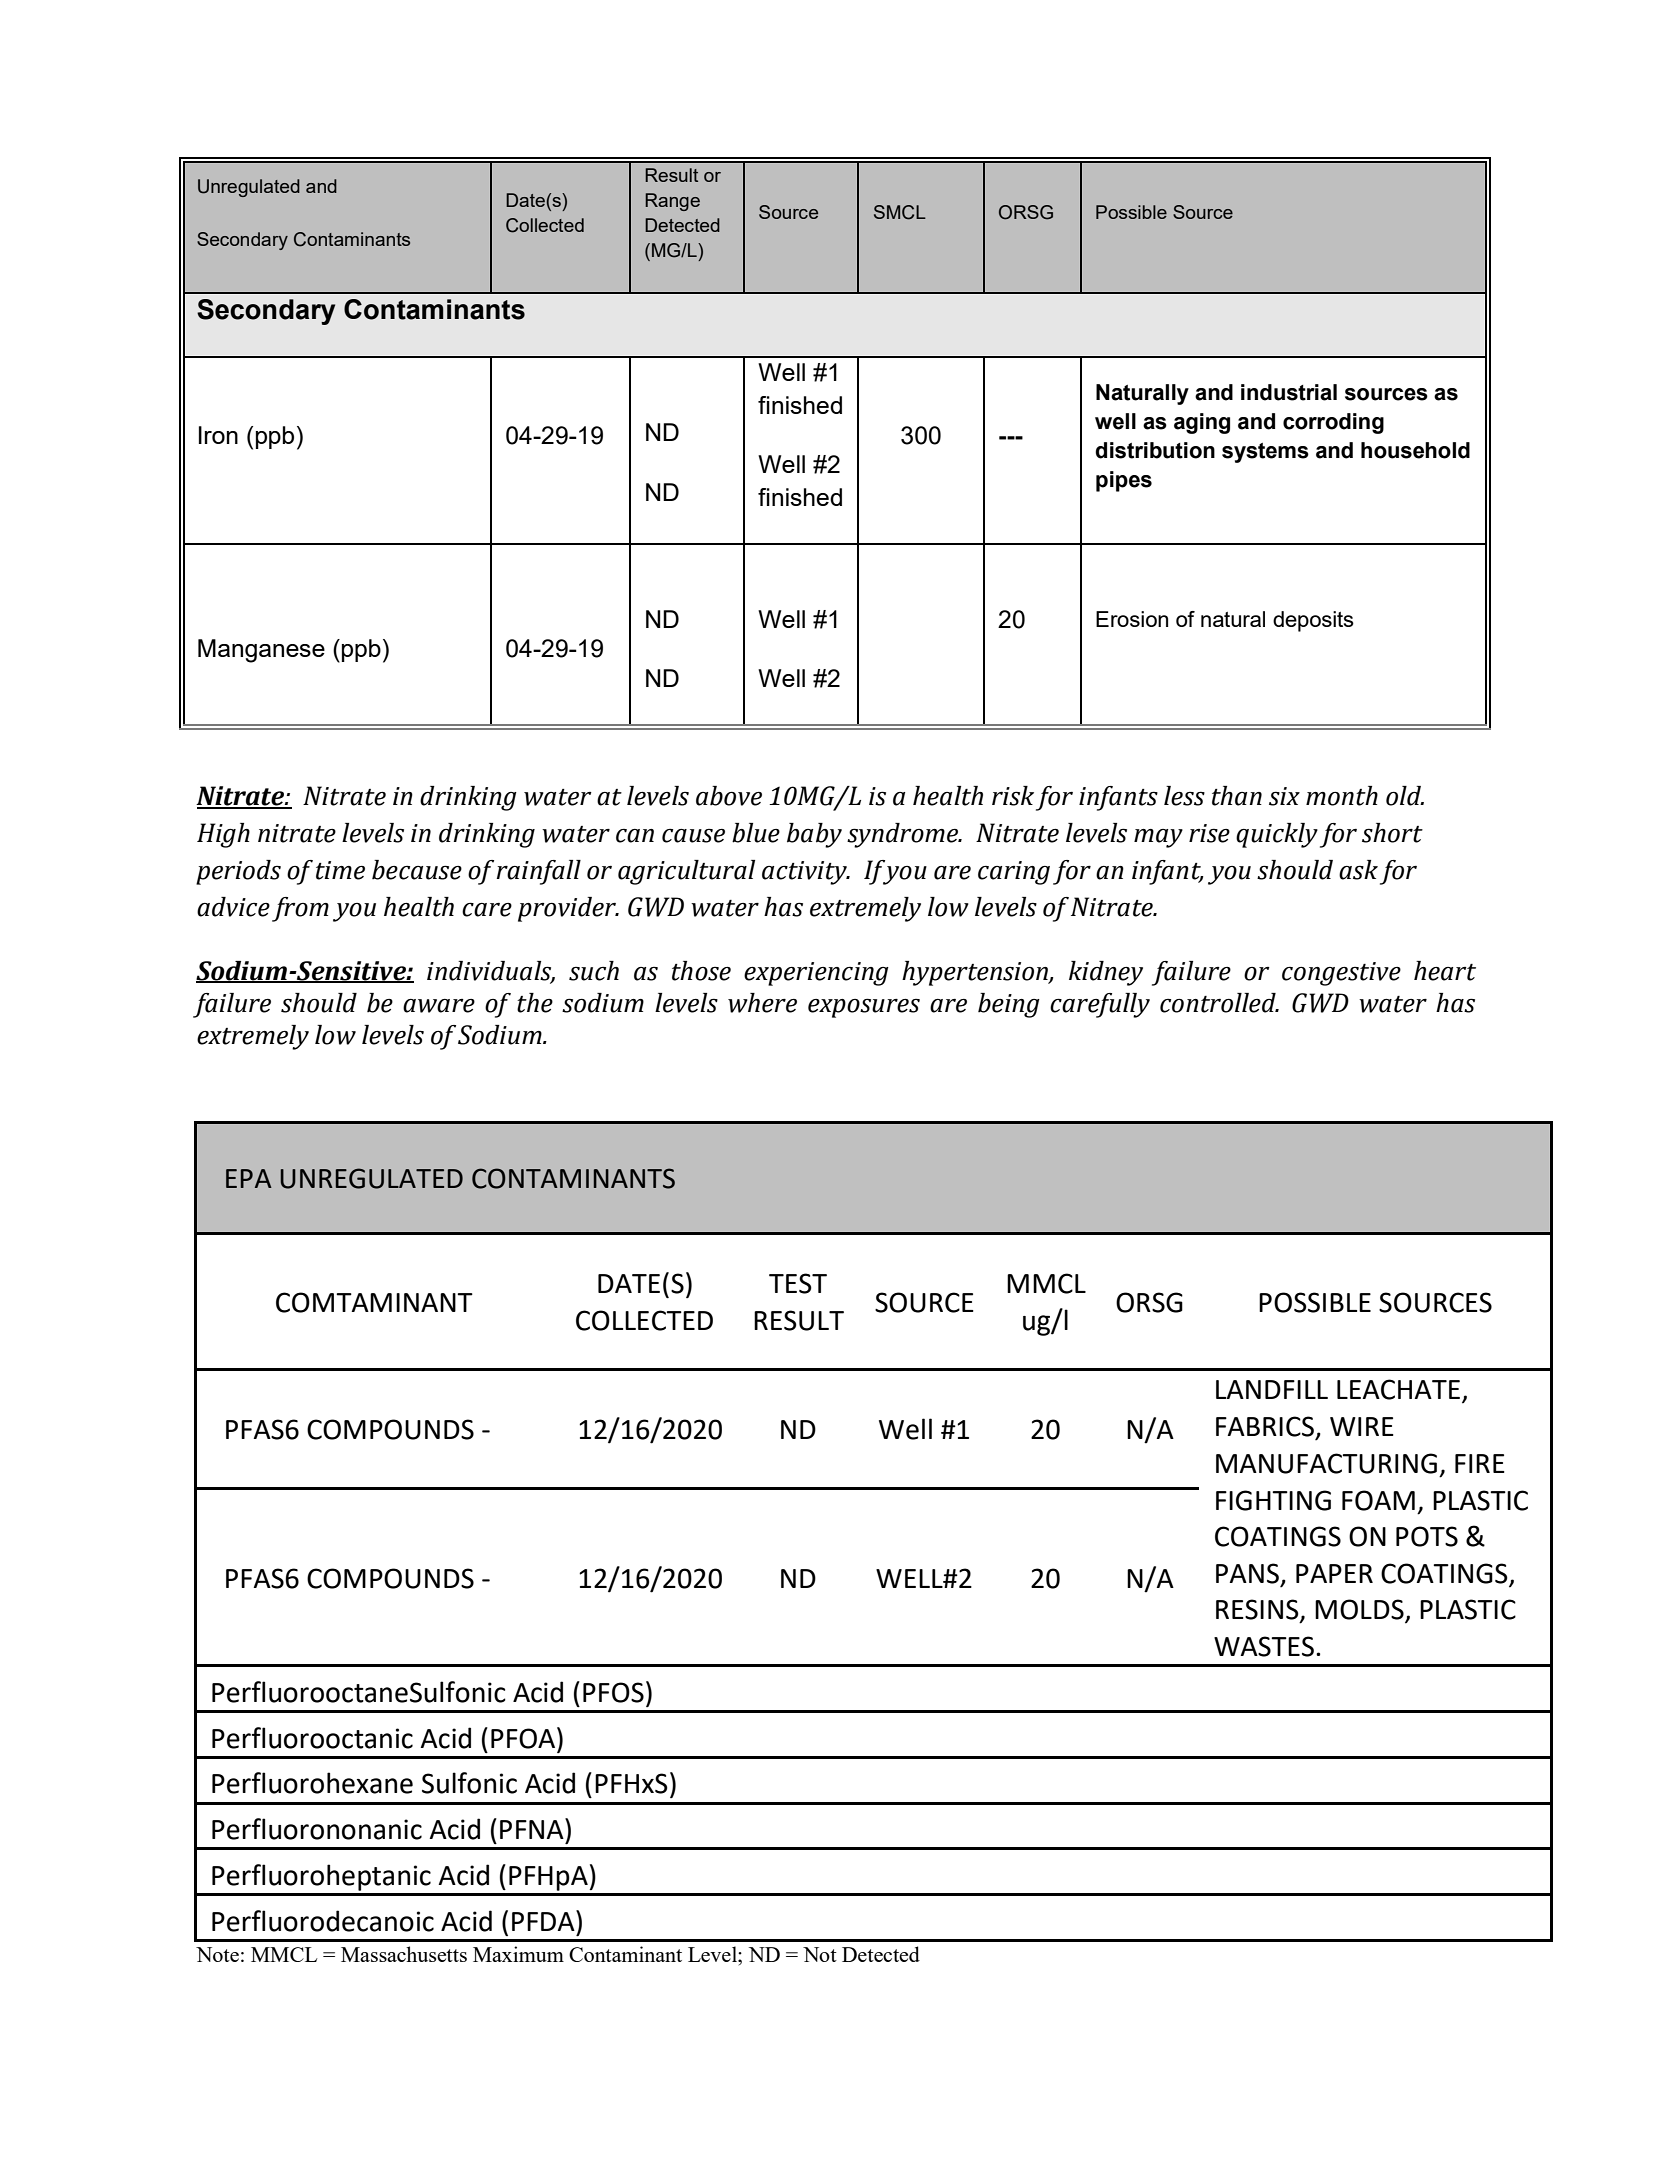  I want to click on Range, so click(672, 202).
